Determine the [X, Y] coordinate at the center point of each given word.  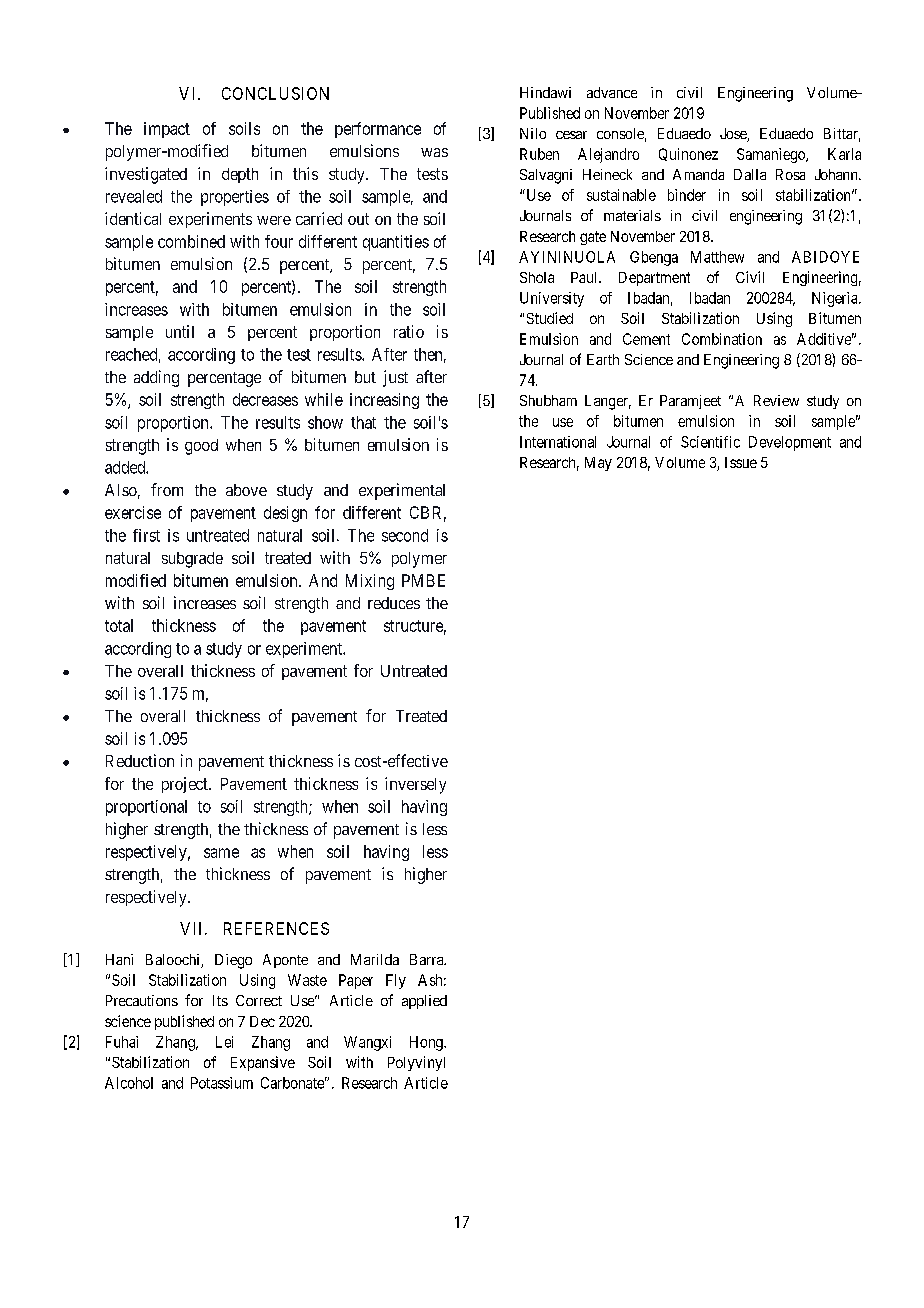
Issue [741, 462]
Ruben [539, 154]
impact [167, 130]
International [558, 442]
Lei [224, 1042]
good [201, 447]
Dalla [750, 174]
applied [424, 1002]
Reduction [140, 760]
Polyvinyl [416, 1063]
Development [790, 443]
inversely [415, 785]
